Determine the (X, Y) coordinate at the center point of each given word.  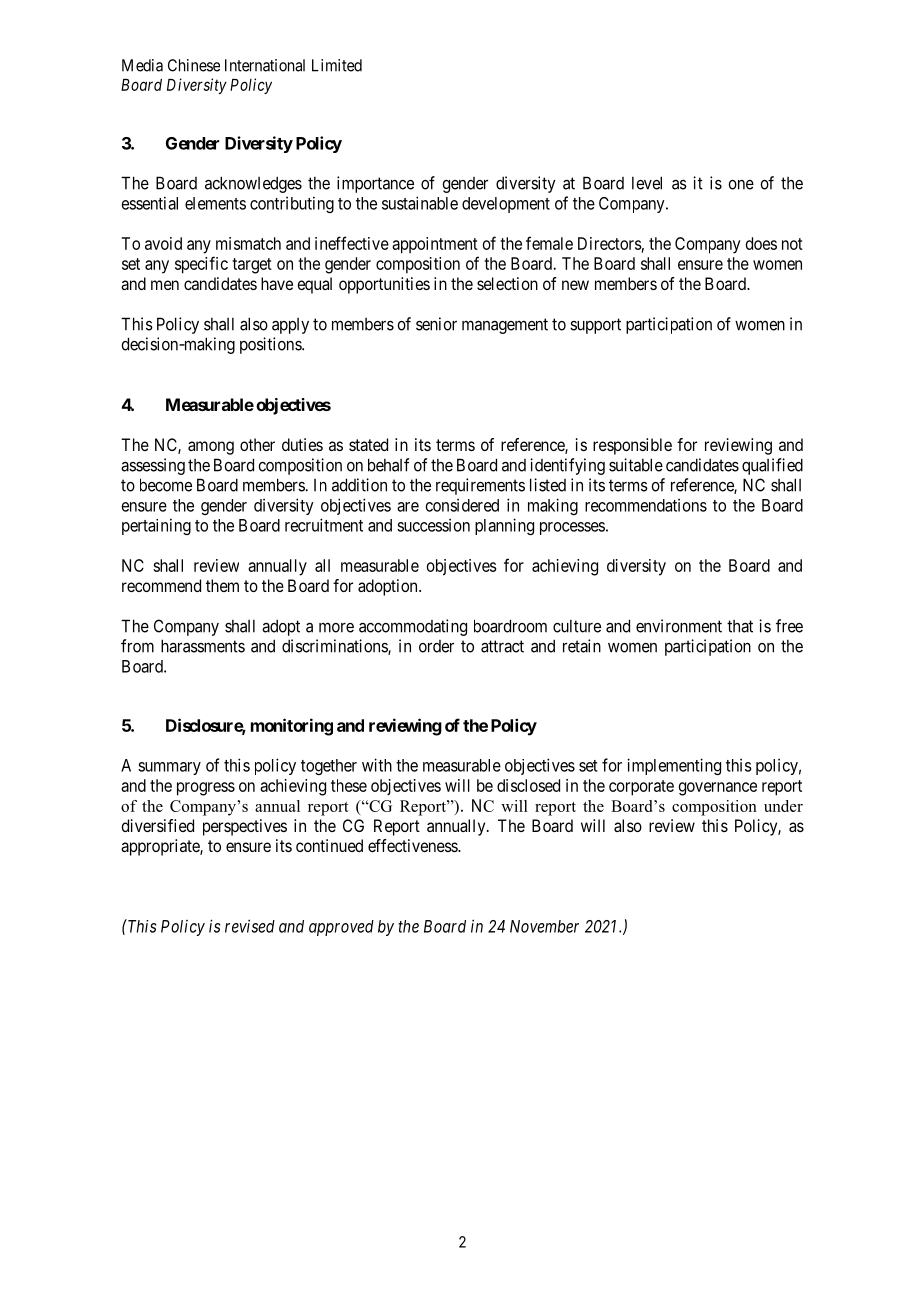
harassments (203, 646)
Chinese (194, 65)
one (741, 185)
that (740, 626)
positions (271, 345)
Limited (337, 65)
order (436, 646)
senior (436, 324)
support (595, 326)
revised (250, 926)
